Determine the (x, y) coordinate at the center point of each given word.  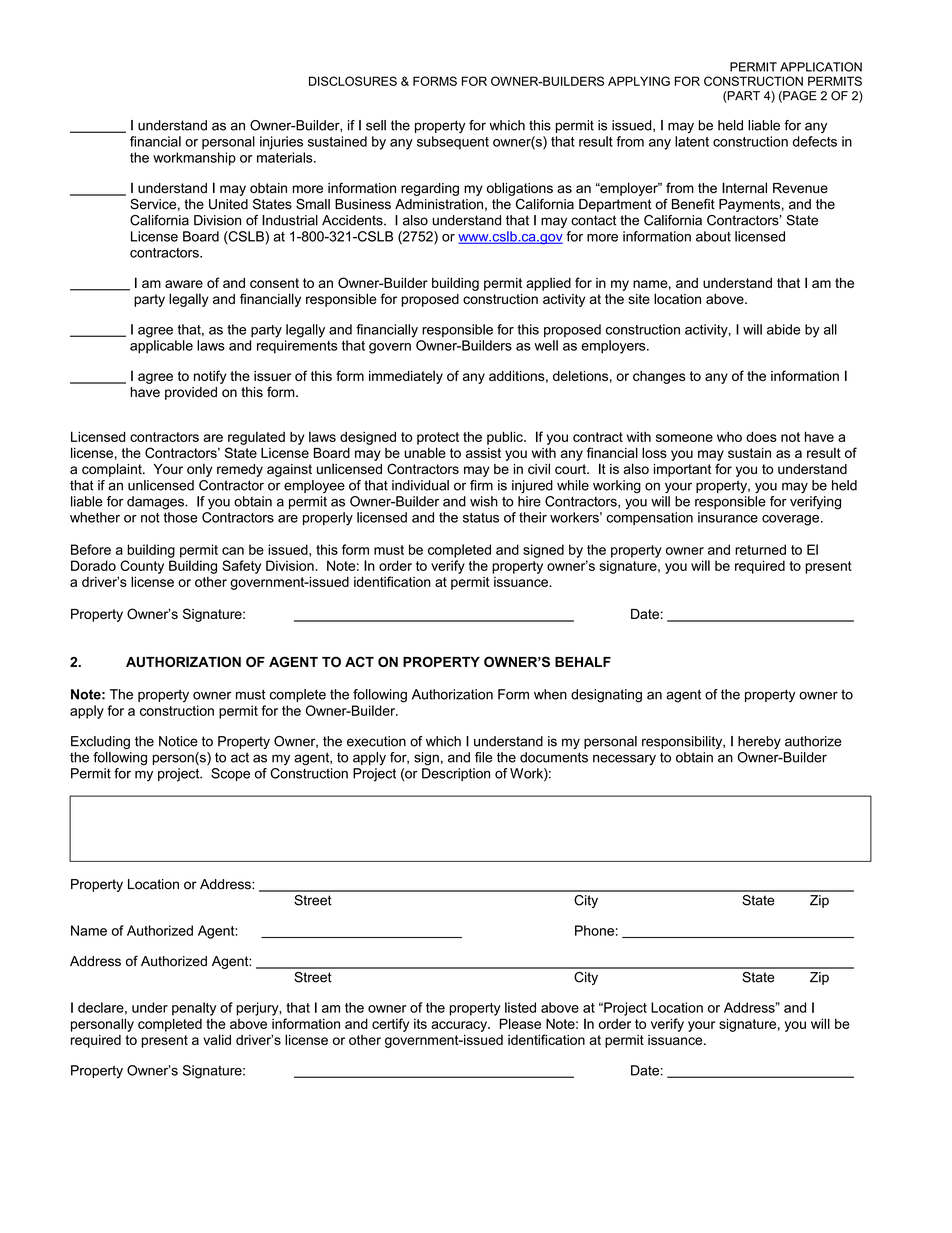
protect (438, 438)
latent (692, 141)
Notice (178, 741)
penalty (194, 1009)
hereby (759, 742)
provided (191, 393)
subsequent (453, 142)
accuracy (460, 1026)
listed (520, 1007)
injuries (281, 143)
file (483, 757)
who (729, 436)
